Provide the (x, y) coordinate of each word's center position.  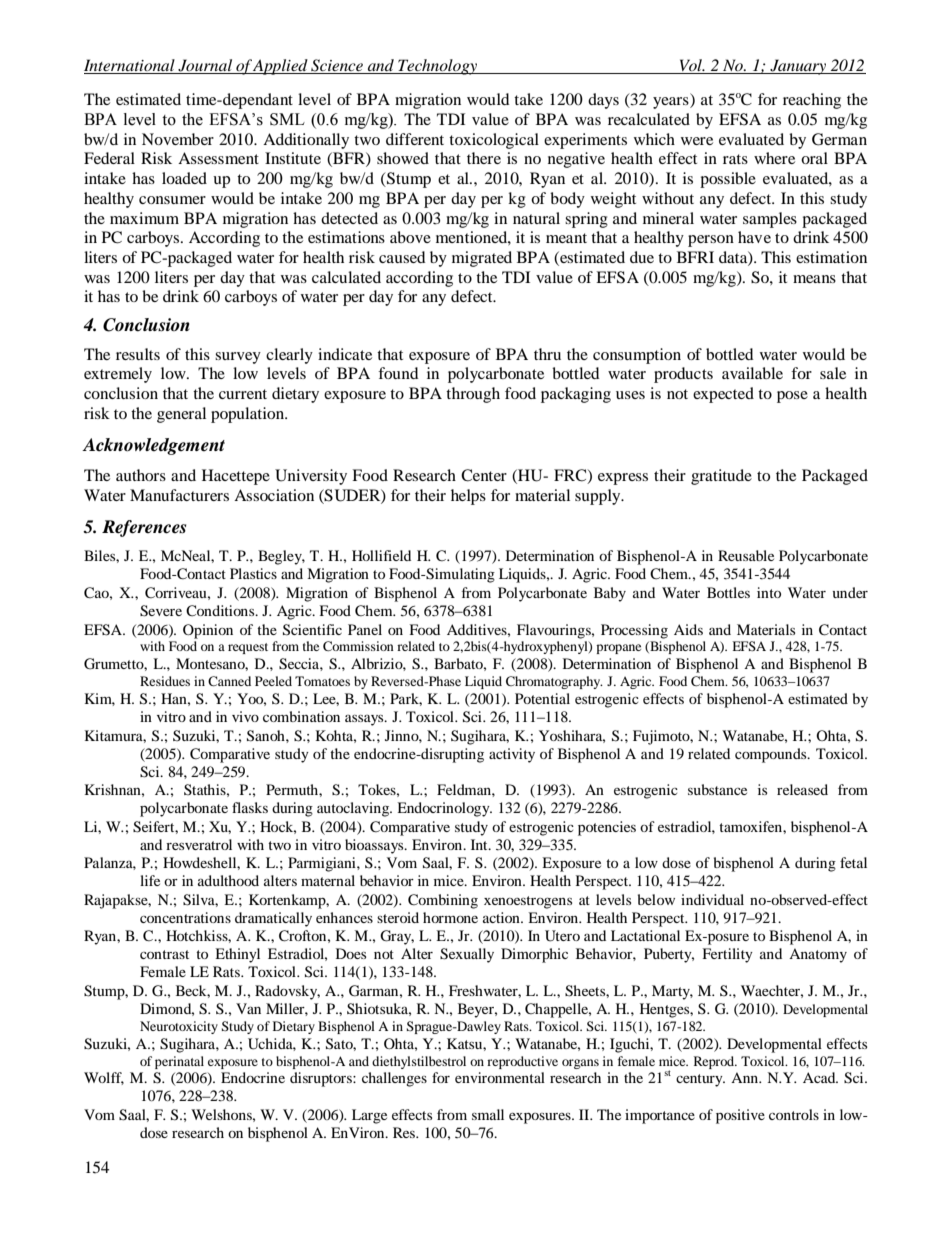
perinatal (179, 1062)
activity (512, 755)
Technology (438, 67)
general (181, 415)
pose (792, 397)
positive (740, 1116)
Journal (205, 66)
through (473, 395)
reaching (812, 101)
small (488, 1114)
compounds (772, 755)
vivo (245, 716)
